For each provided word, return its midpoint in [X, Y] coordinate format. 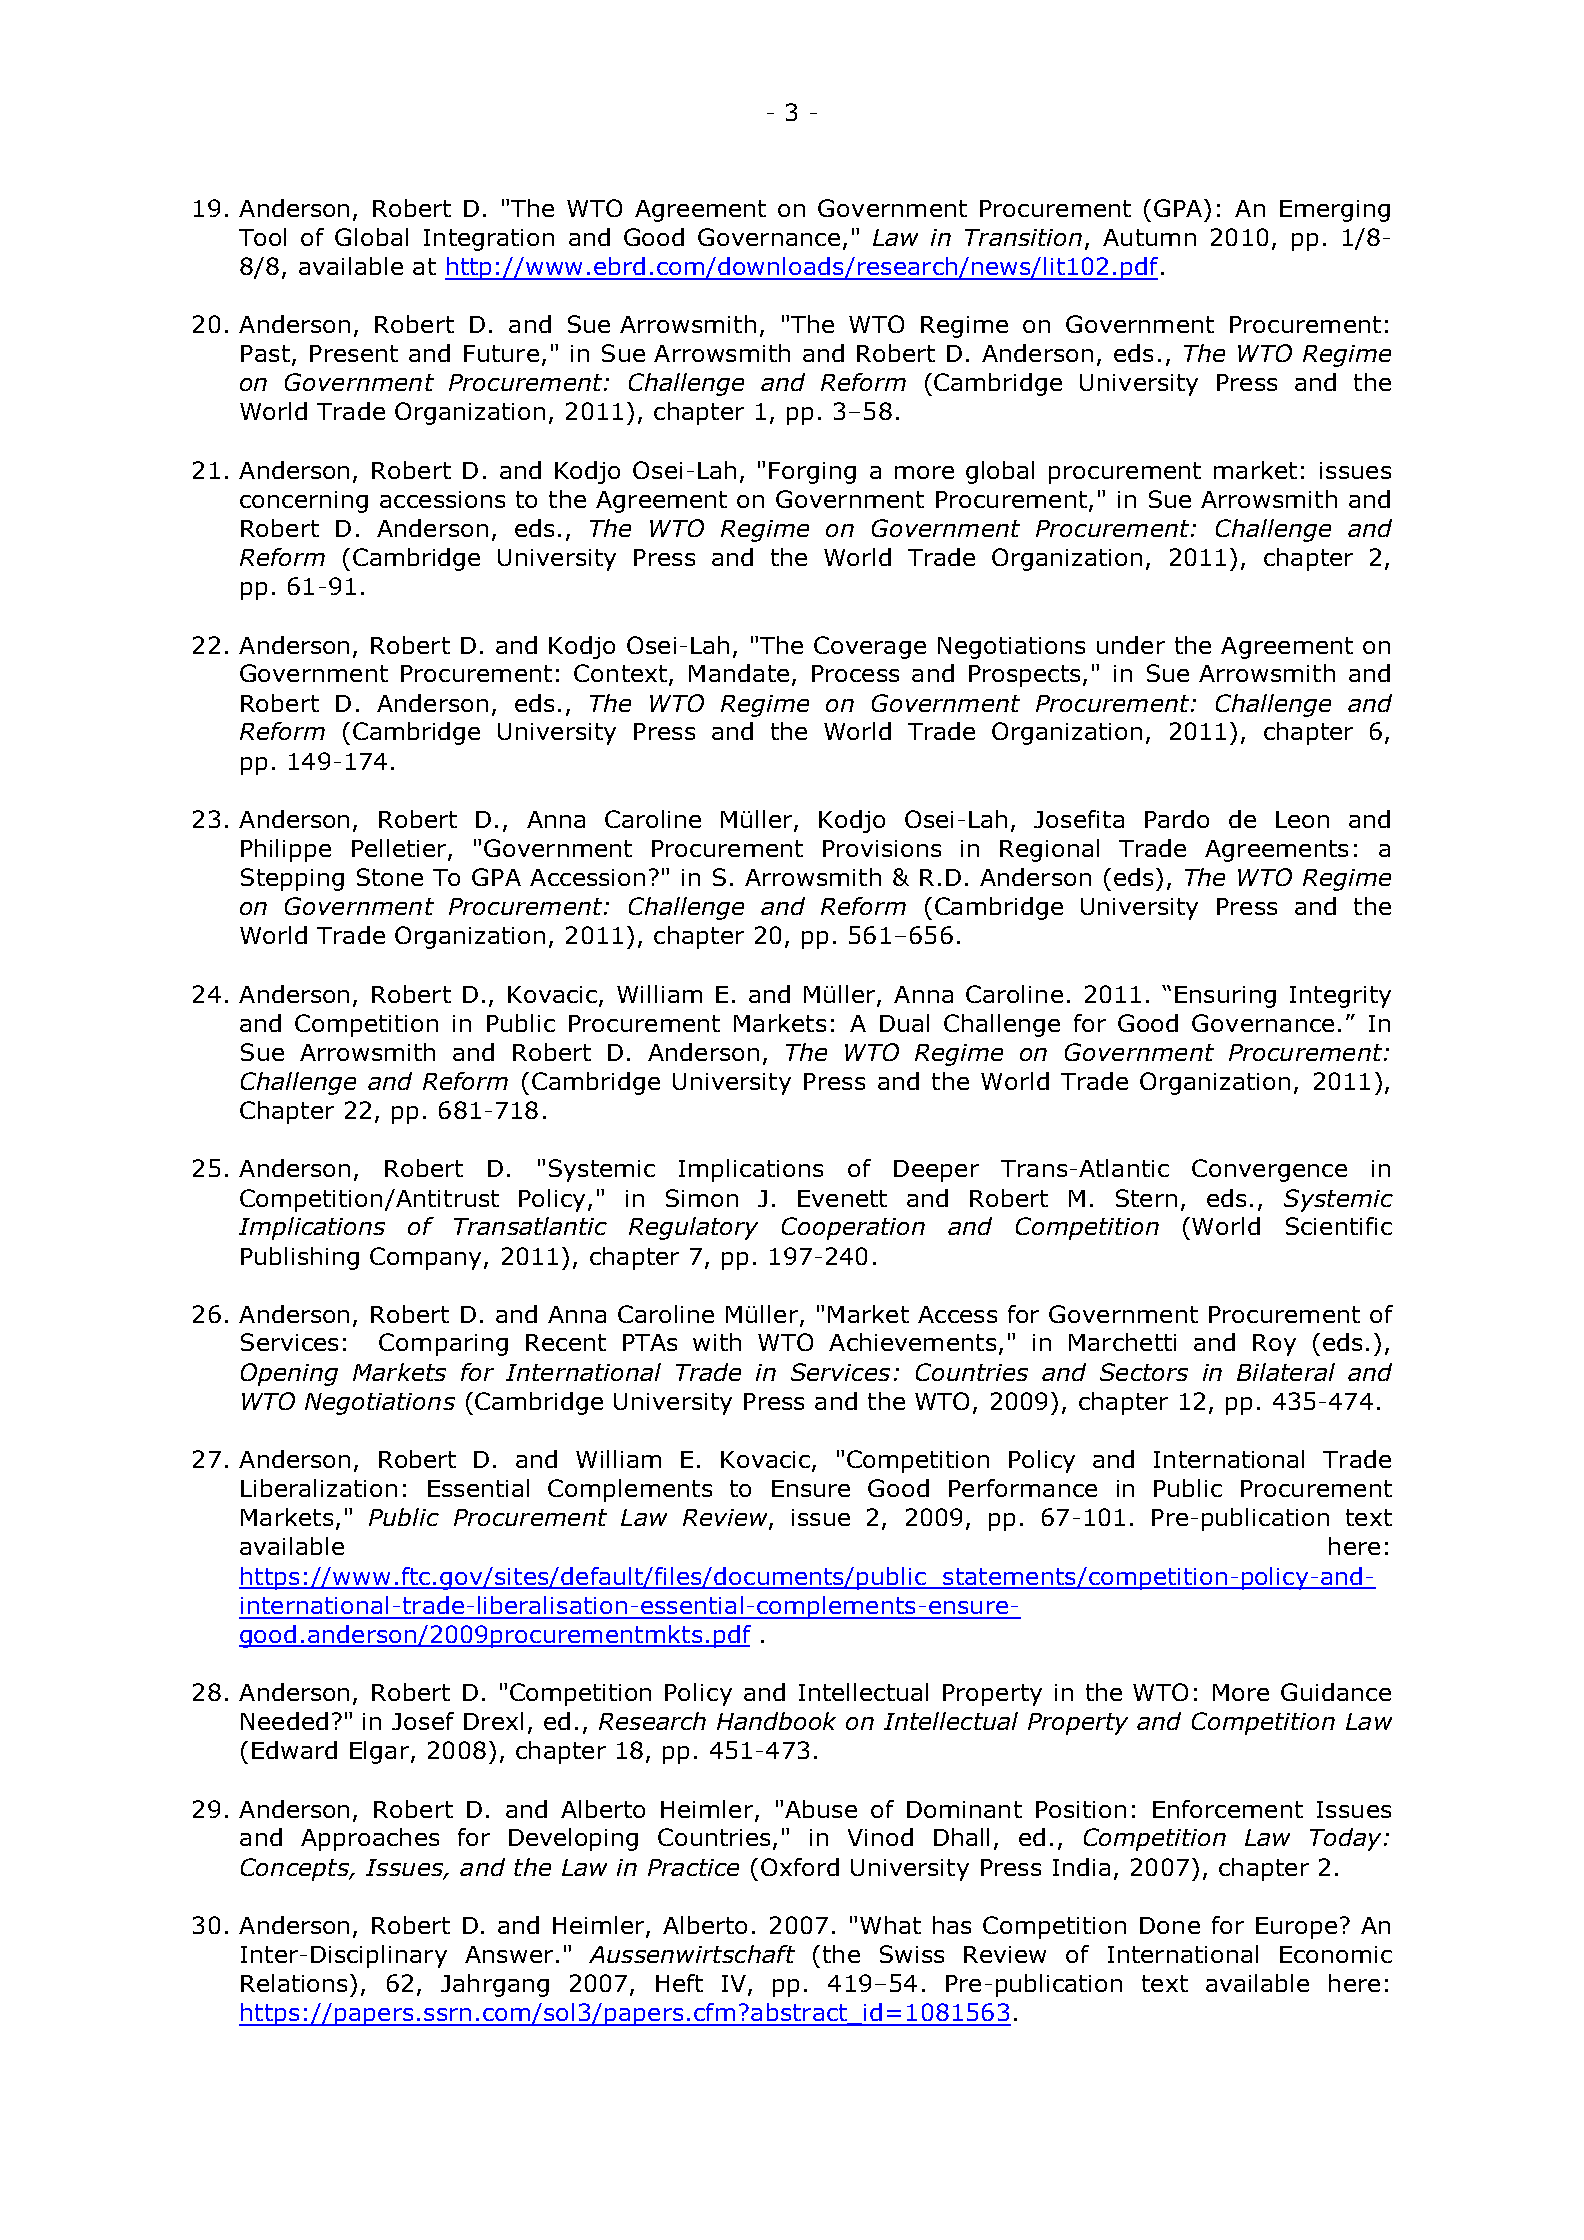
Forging [812, 473]
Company [425, 1258]
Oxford [800, 1867]
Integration [489, 240]
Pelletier [400, 849]
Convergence [1269, 1170]
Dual [904, 1023]
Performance [1023, 1488]
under [1131, 645]
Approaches [370, 1839]
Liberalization [319, 1488]
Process [855, 673]
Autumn [1149, 237]
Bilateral [1286, 1372]
